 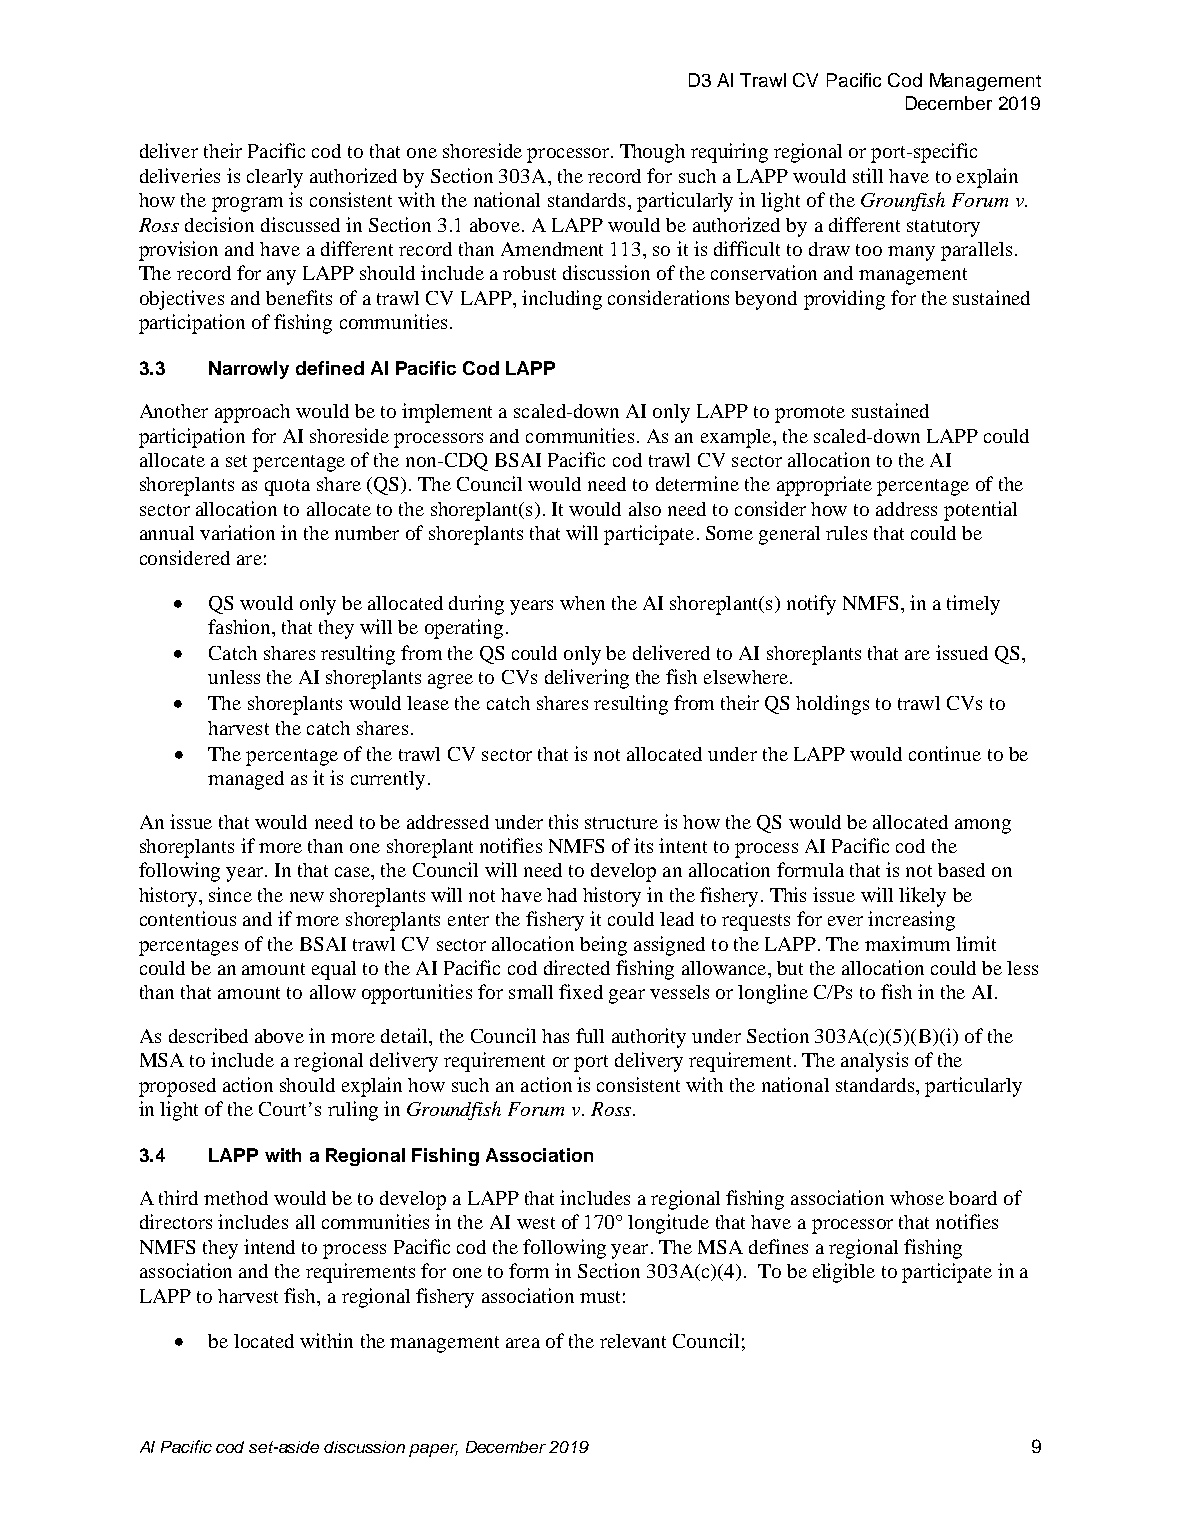 I want to click on had, so click(x=562, y=895).
